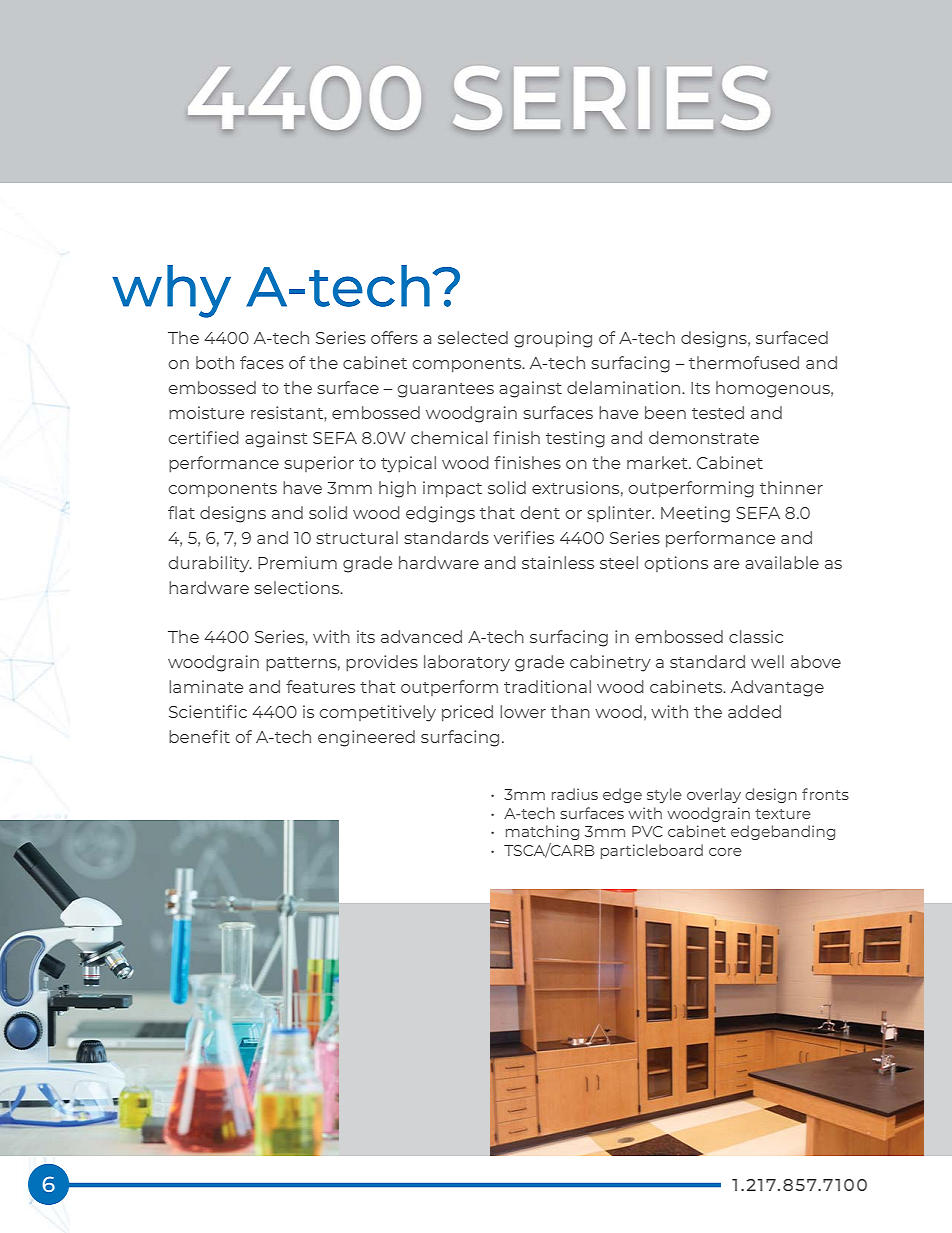 The image size is (952, 1233). Describe the element at coordinates (553, 339) in the document. I see `grouping` at that location.
